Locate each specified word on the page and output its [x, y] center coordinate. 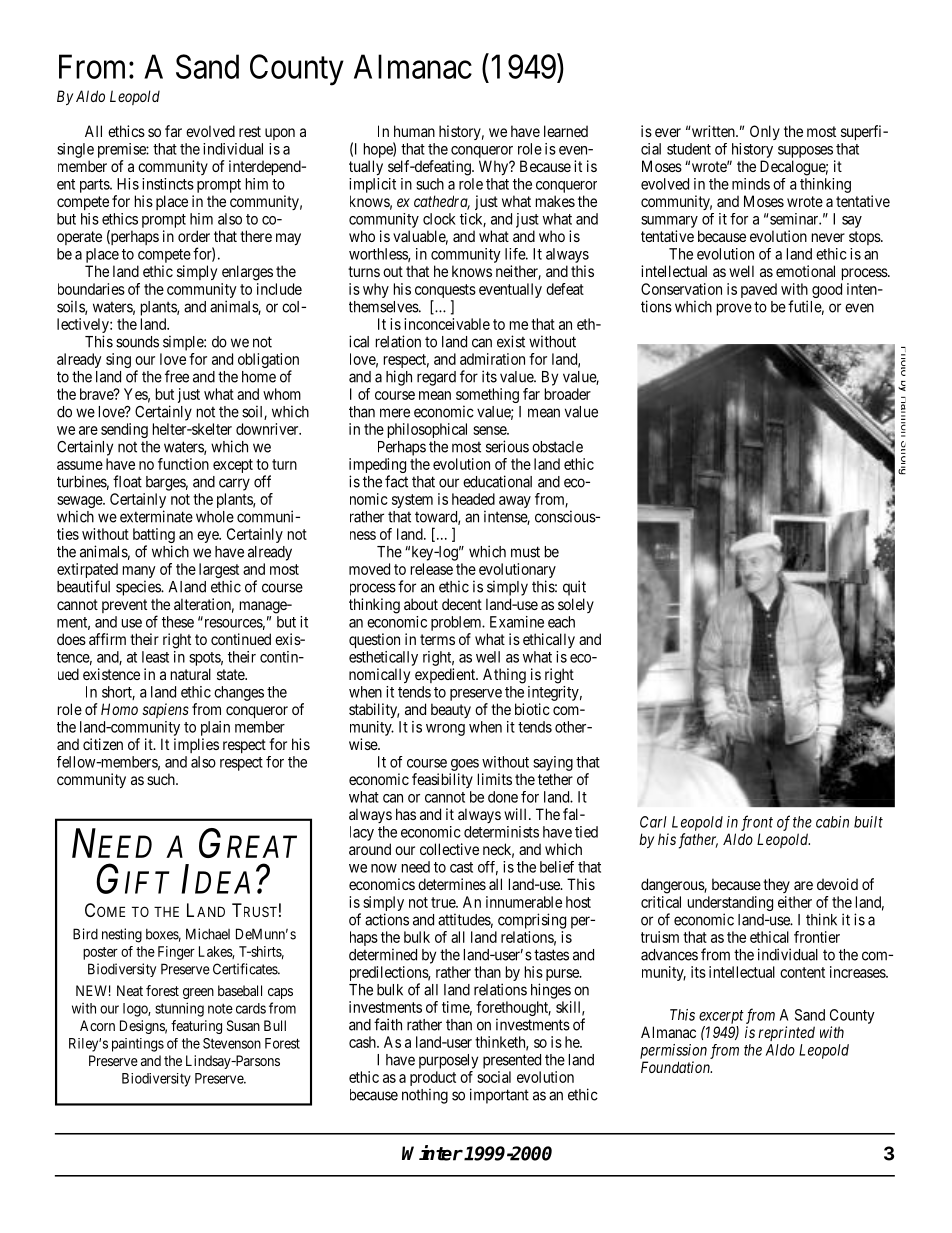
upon [280, 134]
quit [574, 588]
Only [765, 132]
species [139, 588]
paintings [138, 1045]
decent [462, 604]
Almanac [413, 66]
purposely [448, 1061]
